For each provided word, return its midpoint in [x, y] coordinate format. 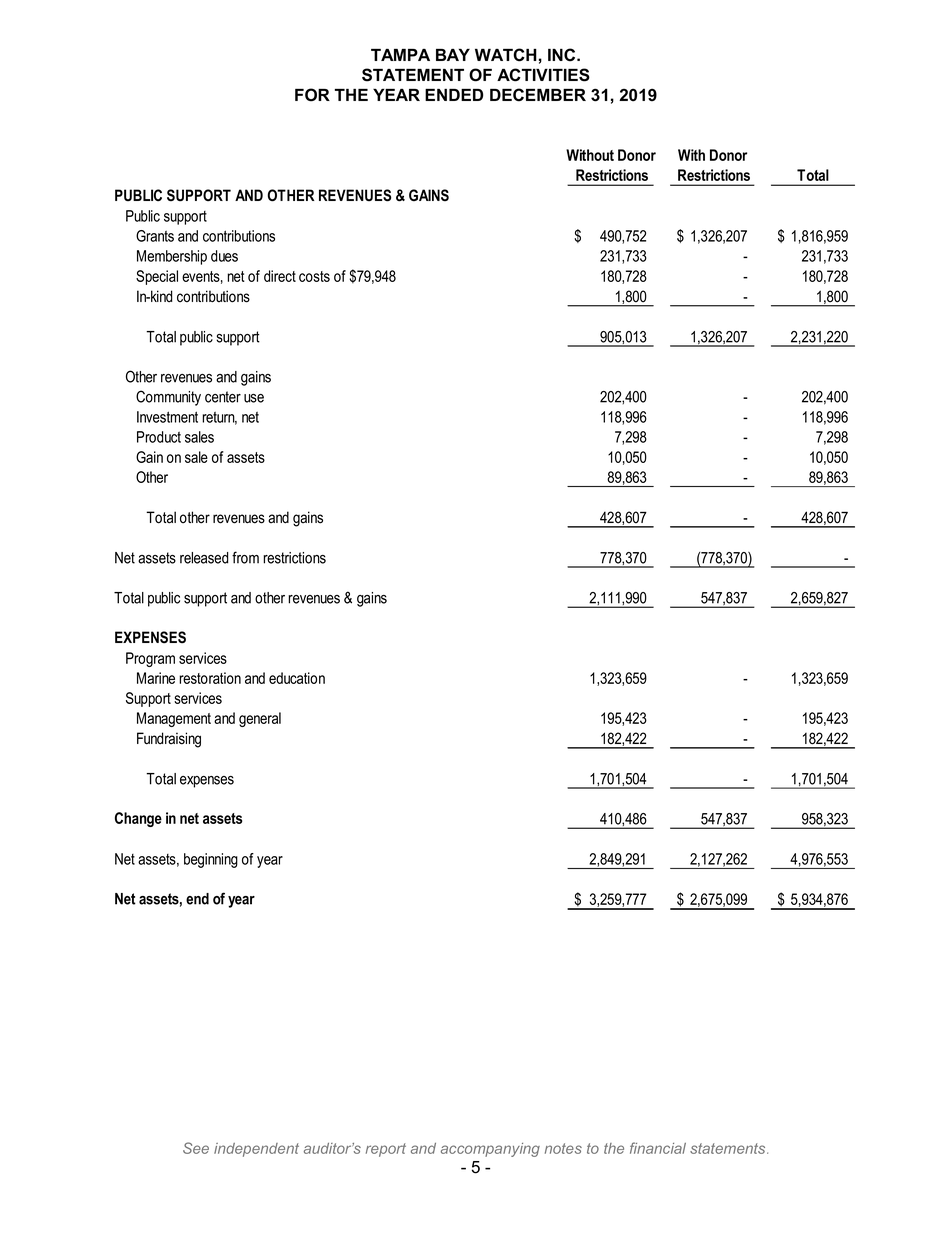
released [204, 558]
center [223, 397]
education [297, 678]
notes [563, 1148]
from [245, 557]
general [260, 719]
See [196, 1148]
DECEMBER [538, 95]
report [386, 1150]
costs [314, 276]
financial [658, 1148]
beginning [211, 860]
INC [563, 55]
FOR [312, 95]
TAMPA [400, 55]
